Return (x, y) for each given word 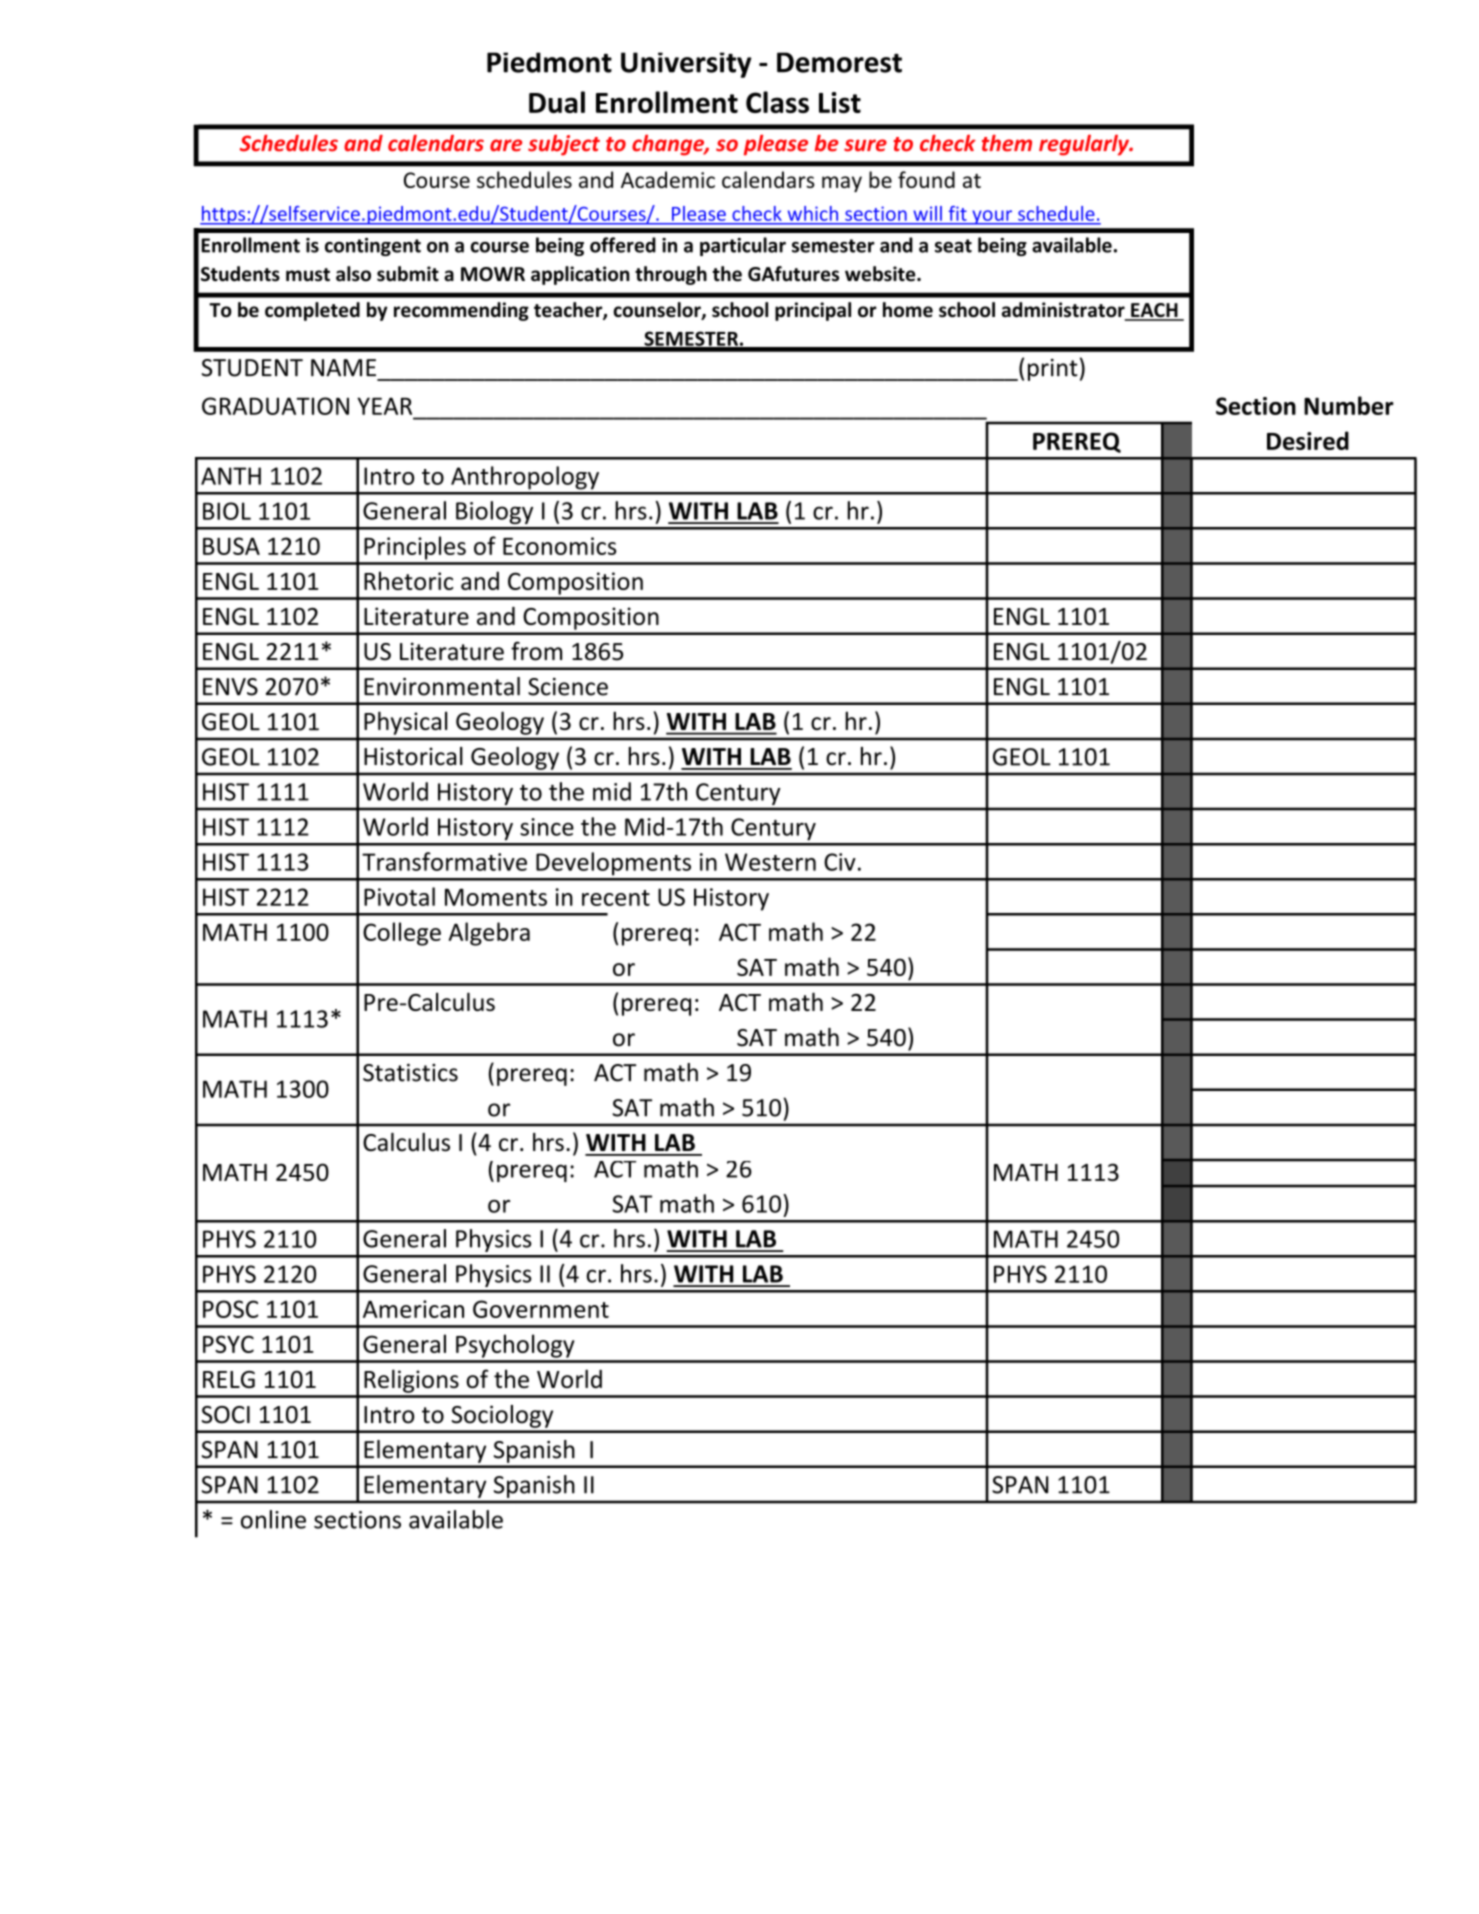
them (1007, 143)
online (273, 1519)
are (506, 145)
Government (541, 1309)
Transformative (444, 861)
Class (777, 102)
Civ (840, 862)
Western (770, 862)
